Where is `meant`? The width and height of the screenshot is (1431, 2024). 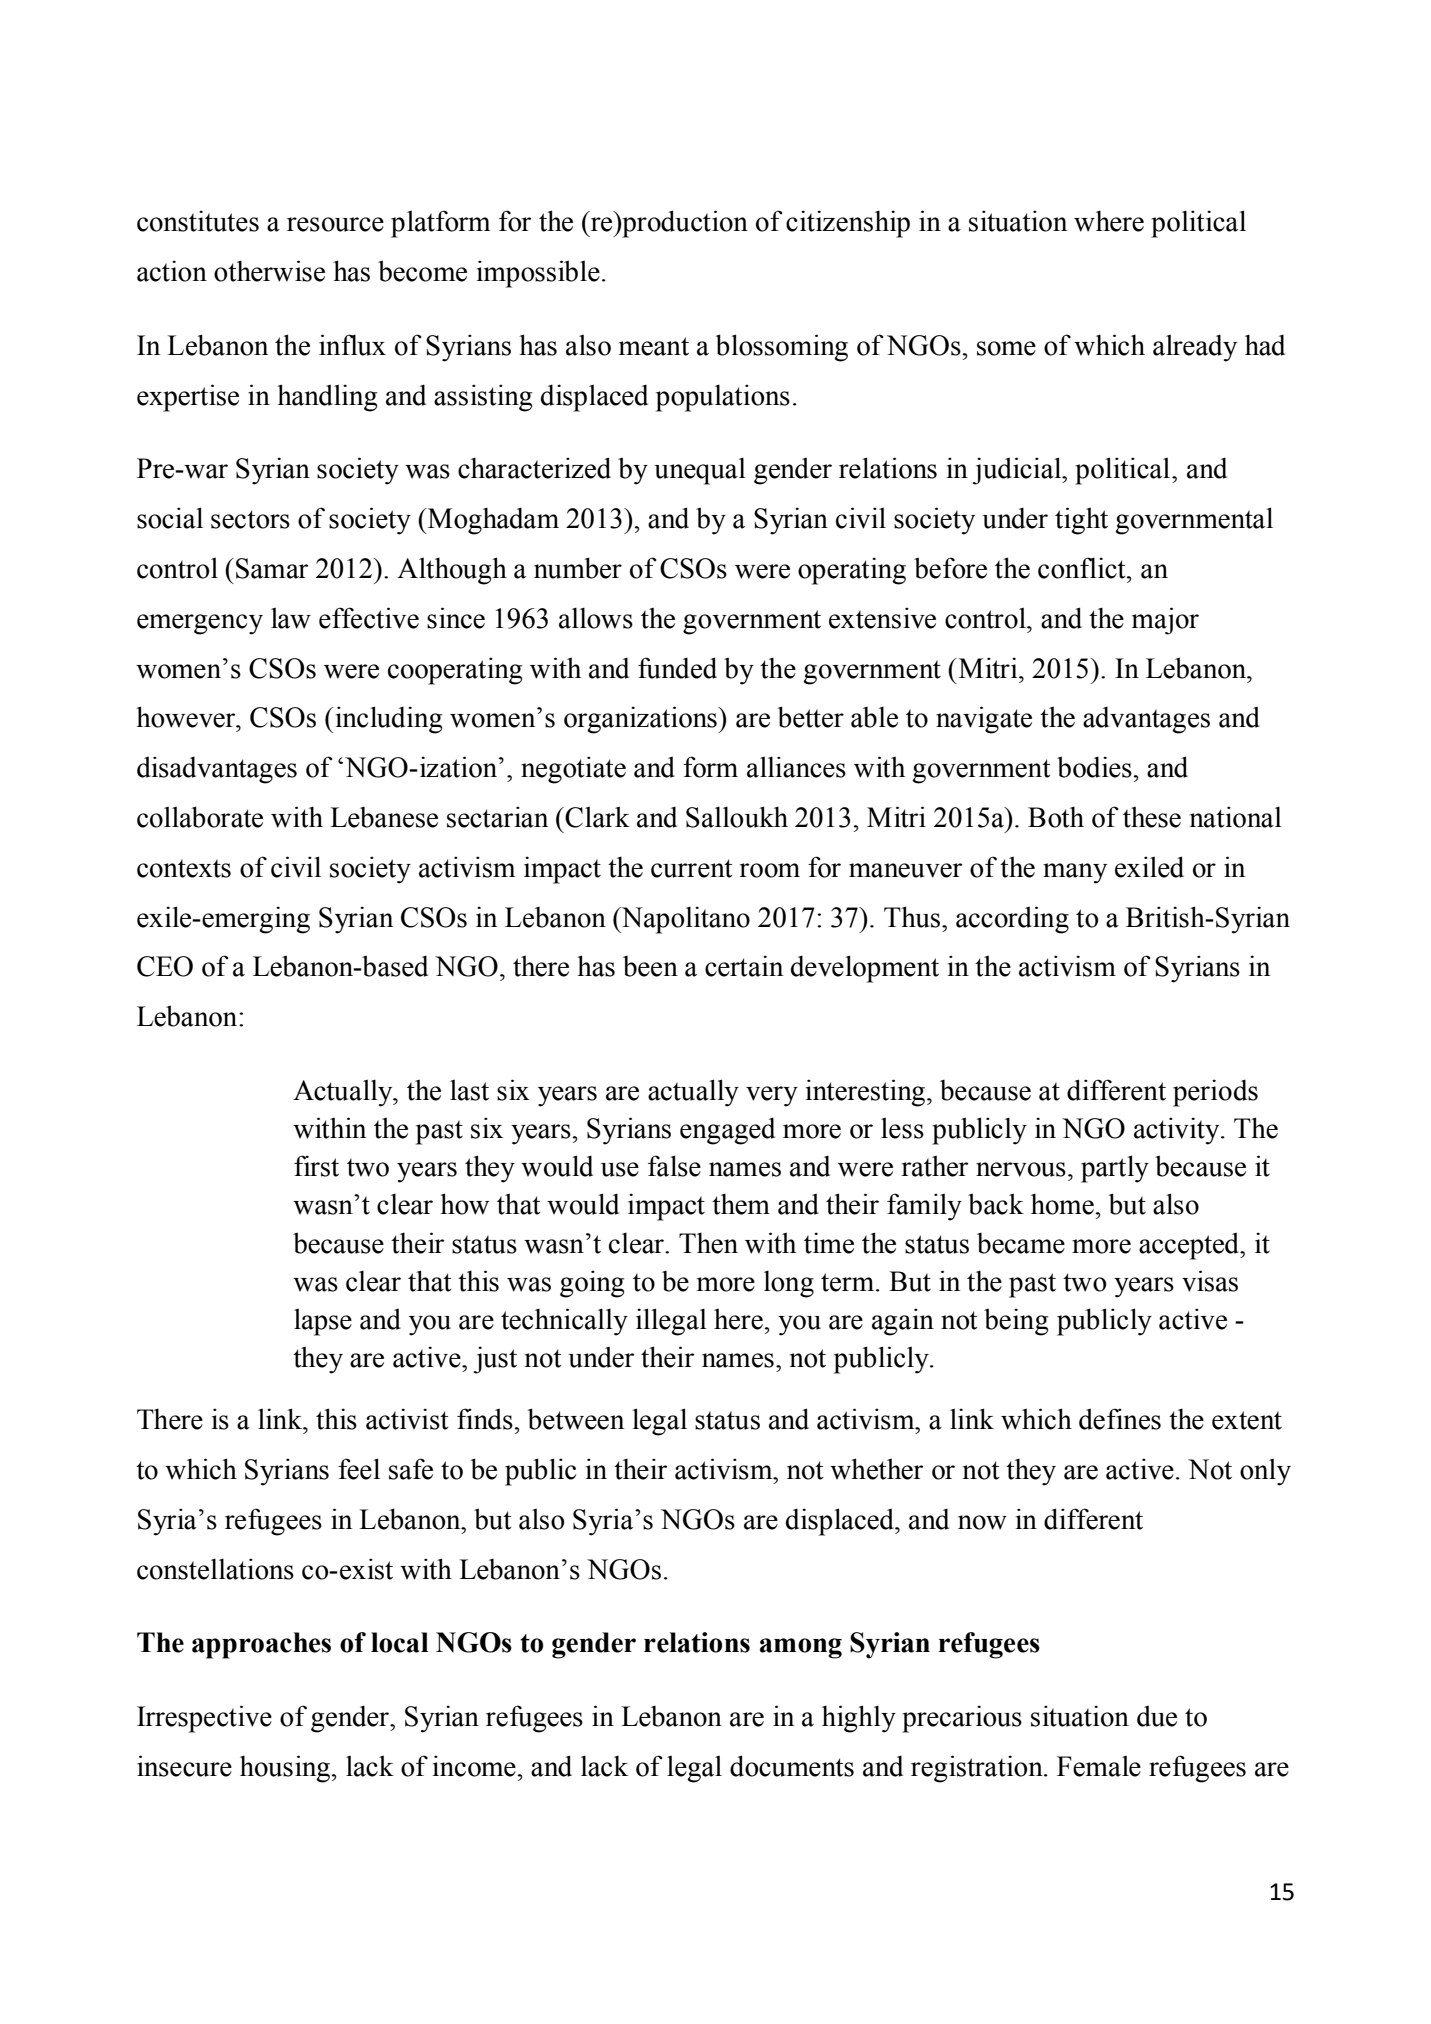
meant is located at coordinates (654, 346).
